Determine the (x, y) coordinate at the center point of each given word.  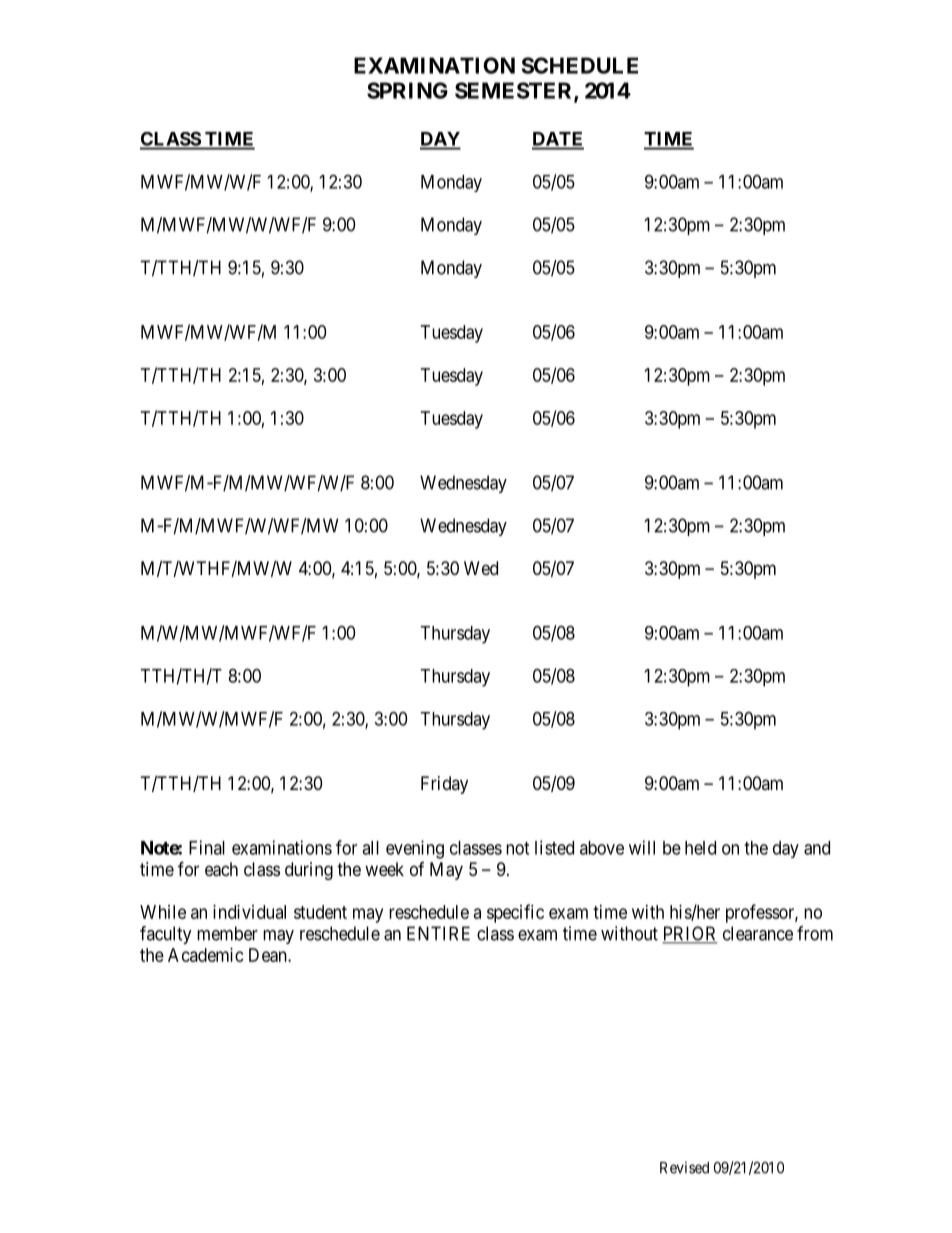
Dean (269, 955)
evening (415, 849)
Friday (444, 785)
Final (207, 847)
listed (554, 847)
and (817, 848)
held (700, 848)
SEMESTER (515, 91)
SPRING (407, 90)
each (221, 869)
